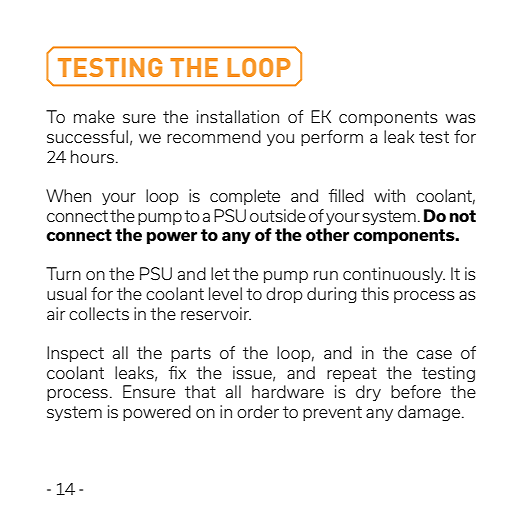 Image resolution: width=522 pixels, height=522 pixels. What do you see at coordinates (463, 216) in the image?
I see `not` at bounding box center [463, 216].
